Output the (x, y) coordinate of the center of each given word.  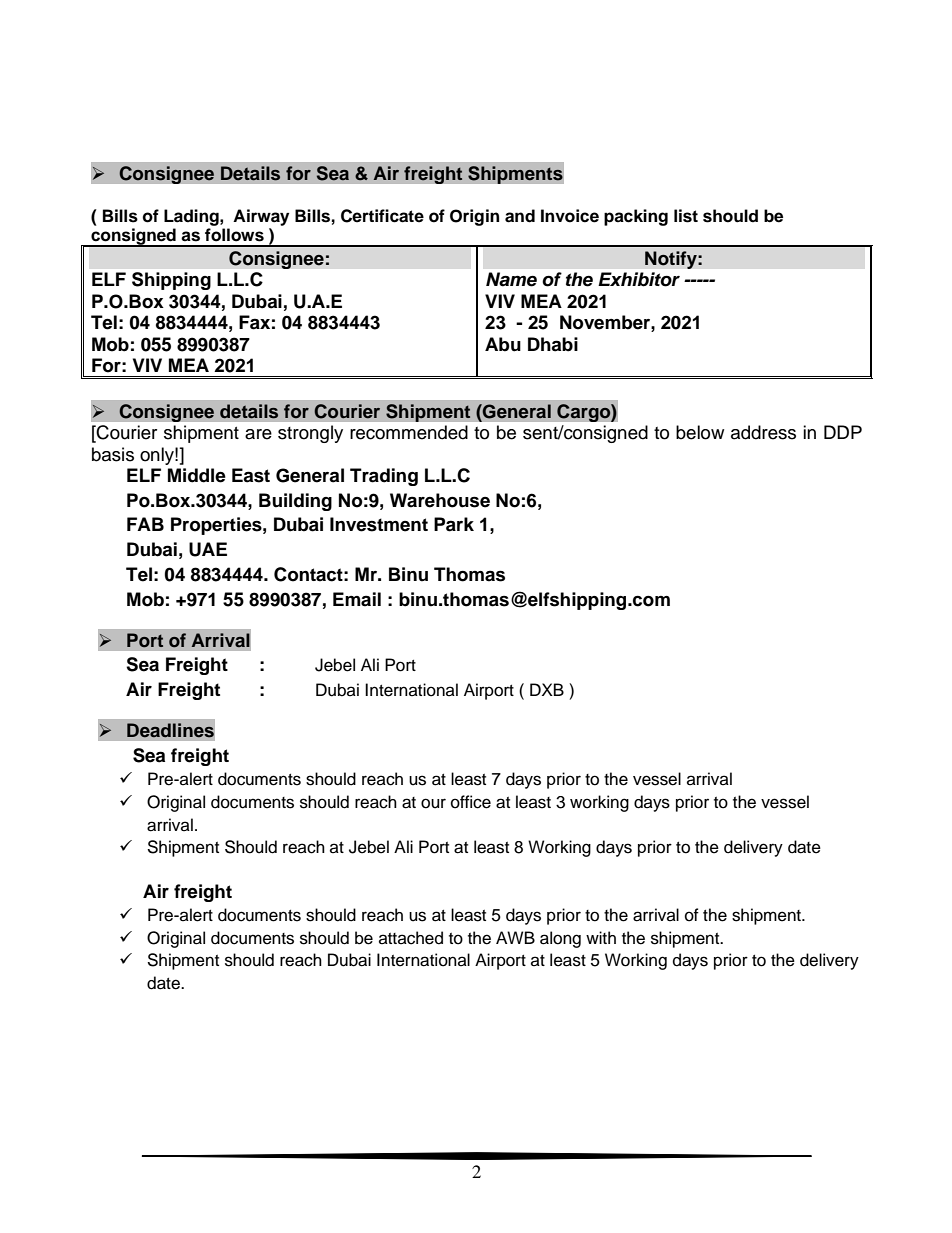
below (700, 432)
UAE (208, 549)
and (520, 216)
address (763, 432)
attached (411, 938)
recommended (409, 432)
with (601, 937)
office (471, 802)
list (686, 216)
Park (454, 524)
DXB (547, 689)
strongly (310, 434)
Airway (261, 217)
